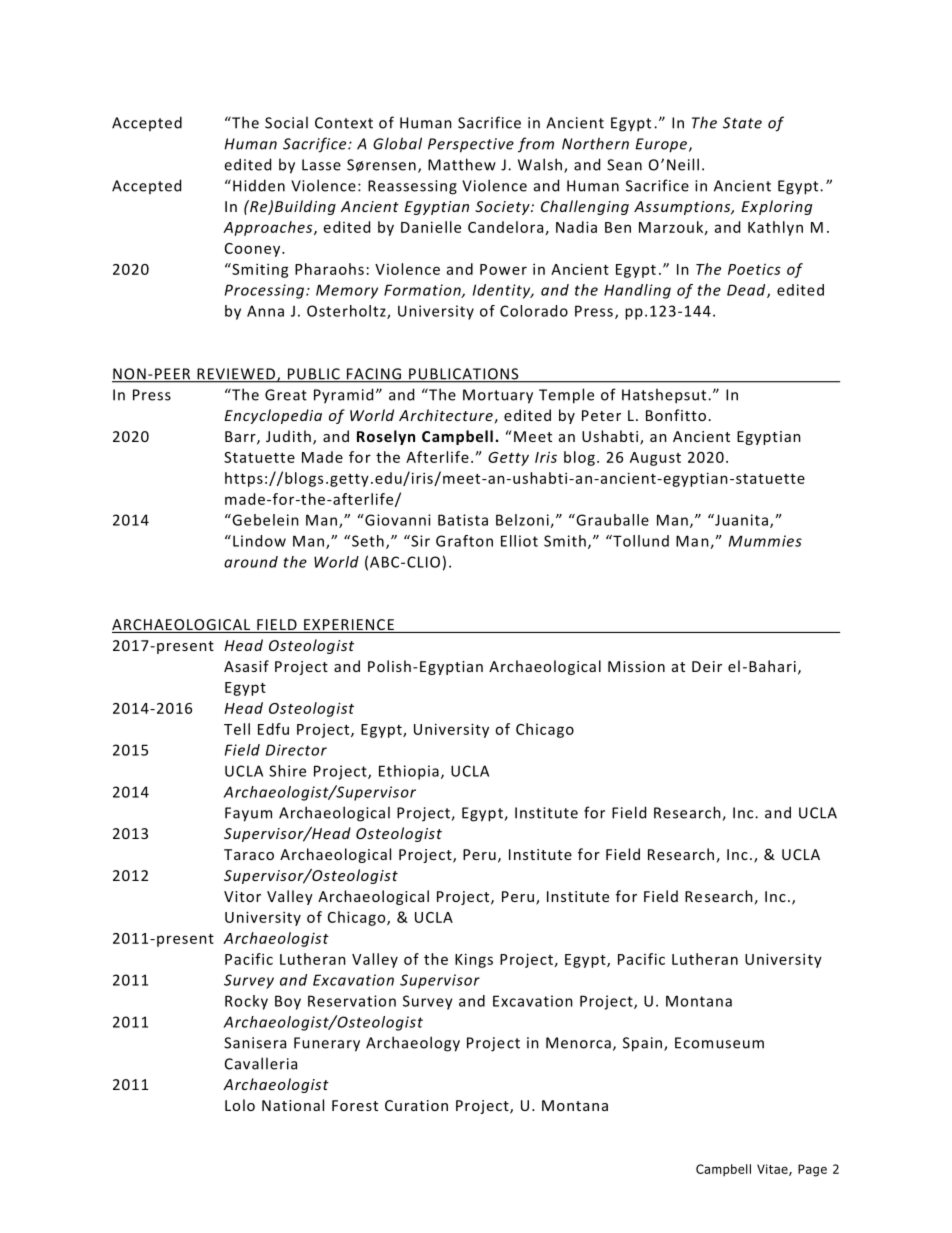  I want to click on Kings, so click(474, 960).
